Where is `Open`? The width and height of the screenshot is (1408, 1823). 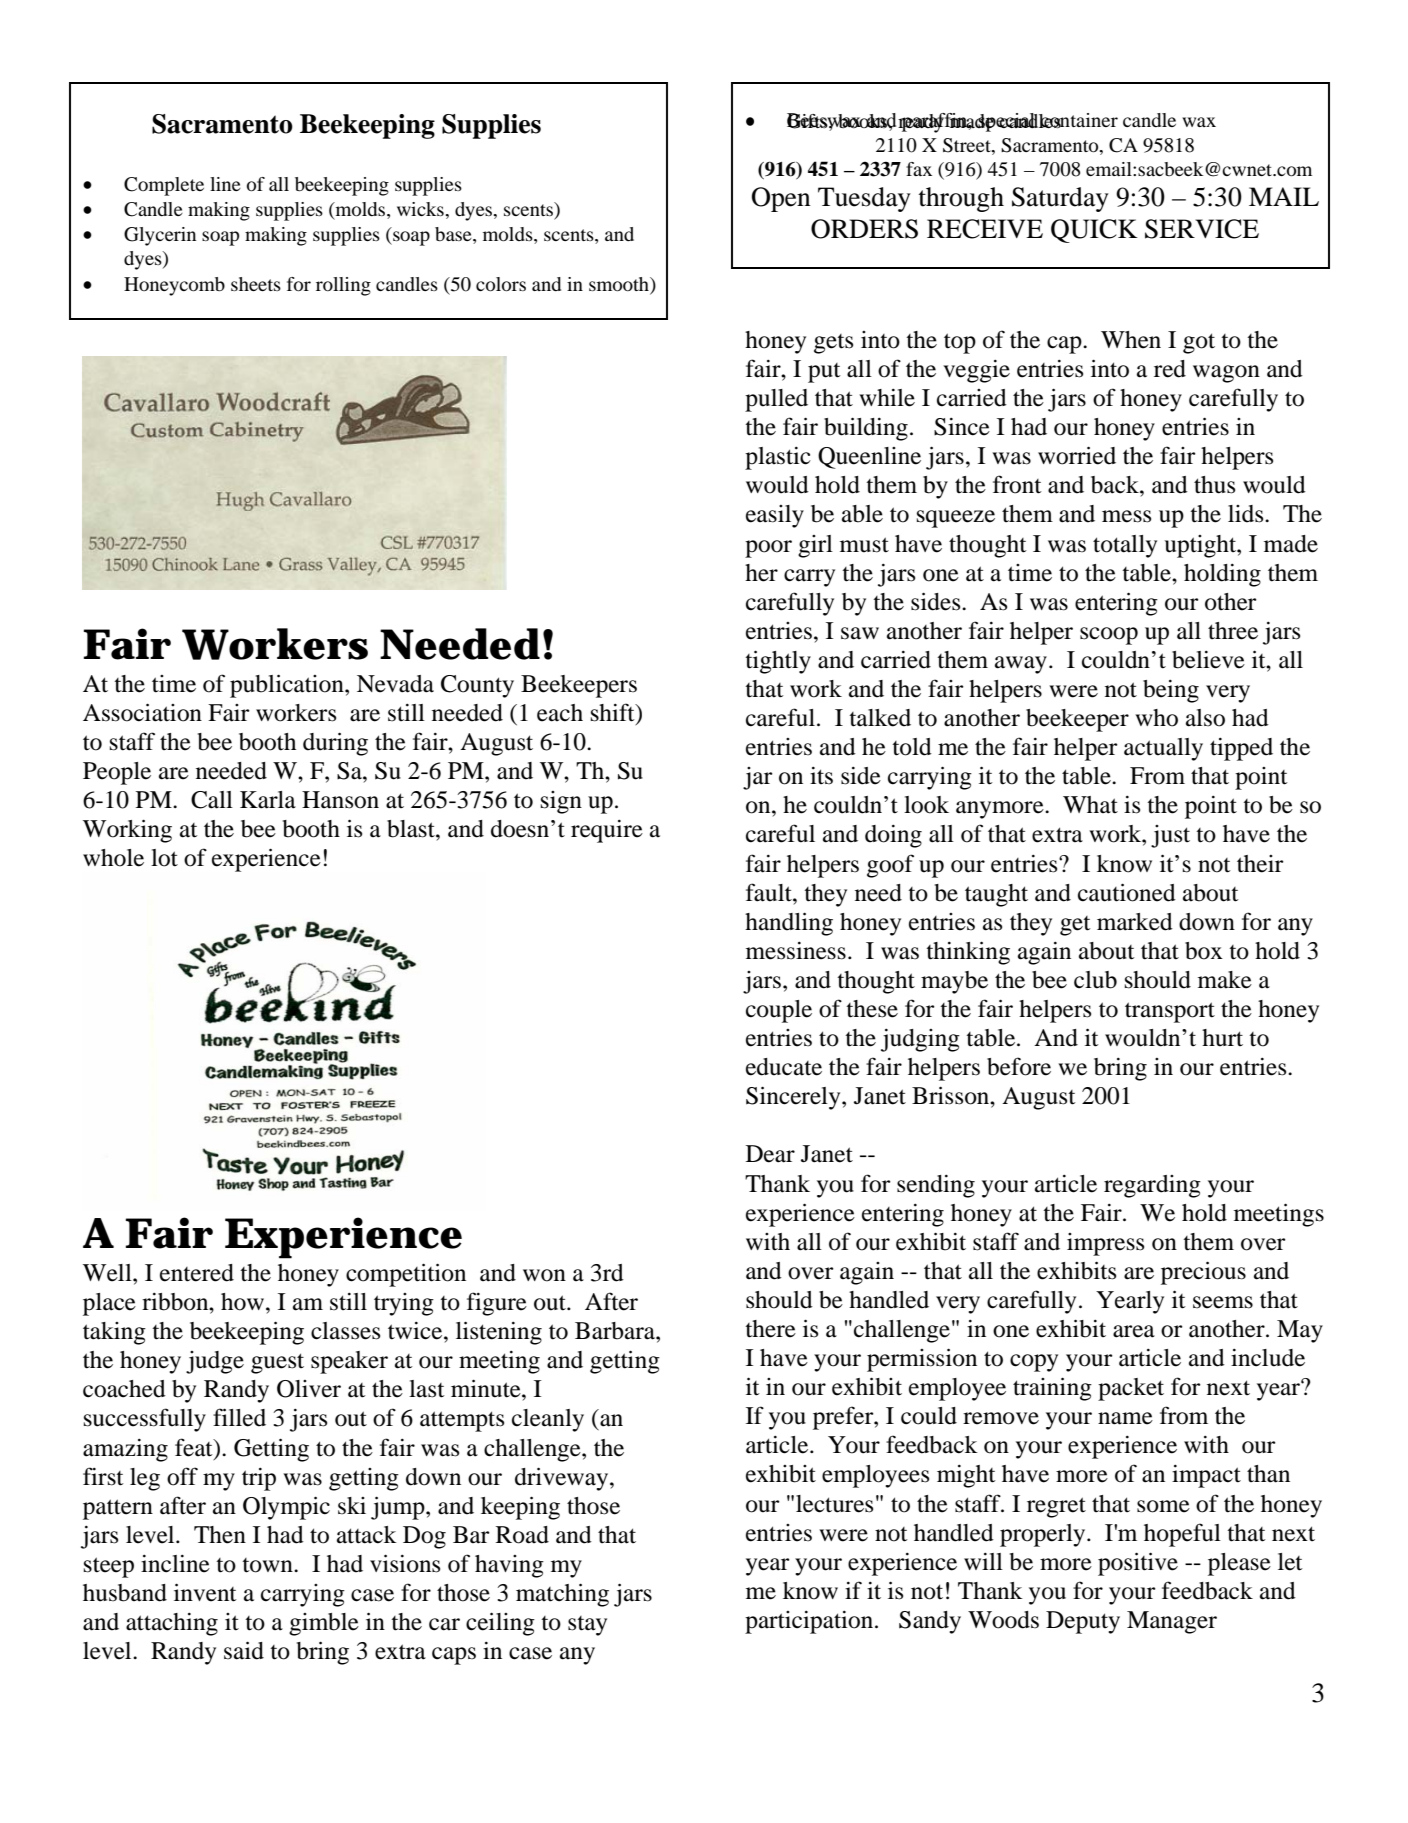 Open is located at coordinates (781, 199).
